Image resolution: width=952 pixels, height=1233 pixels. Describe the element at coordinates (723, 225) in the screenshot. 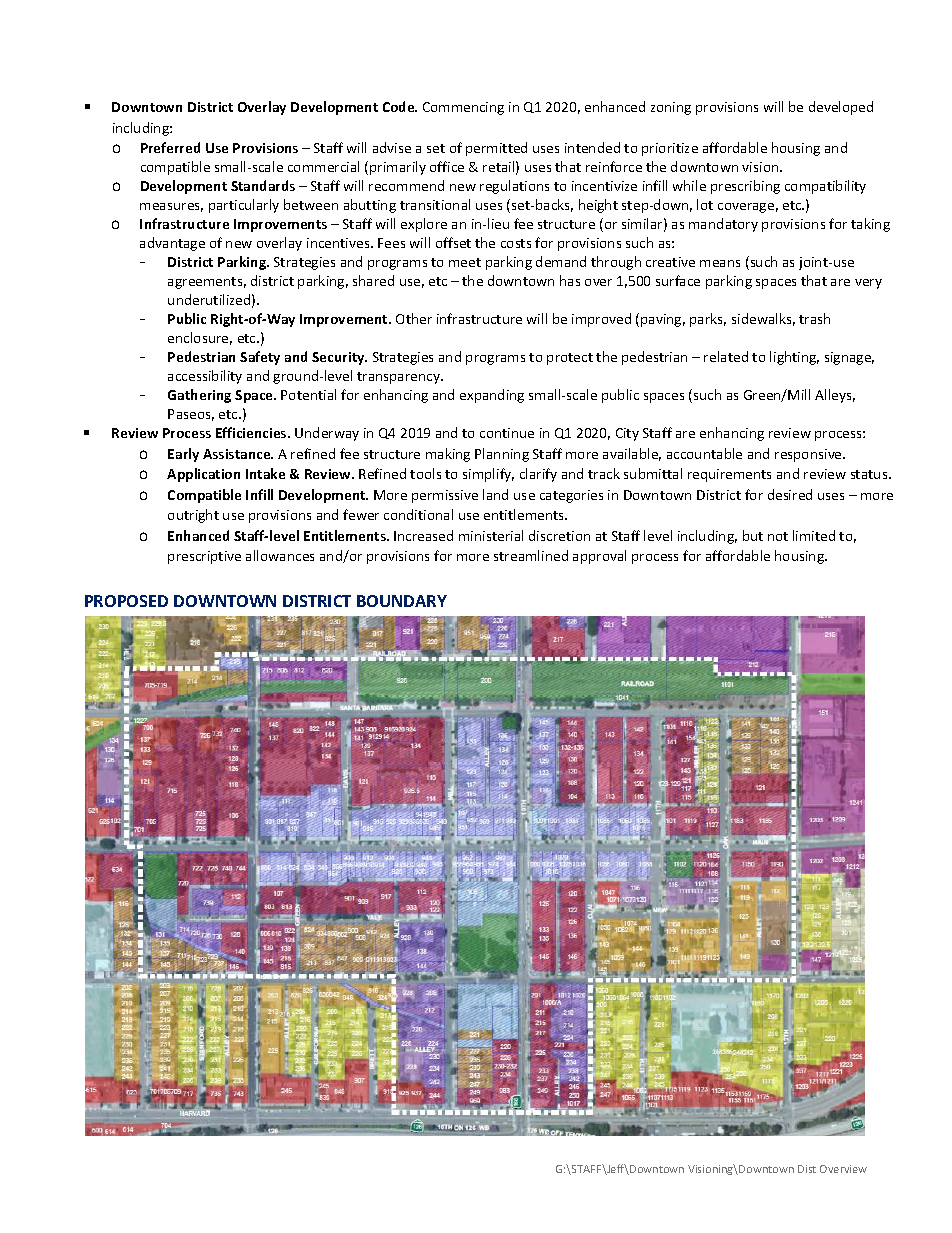

I see `mandatory` at that location.
